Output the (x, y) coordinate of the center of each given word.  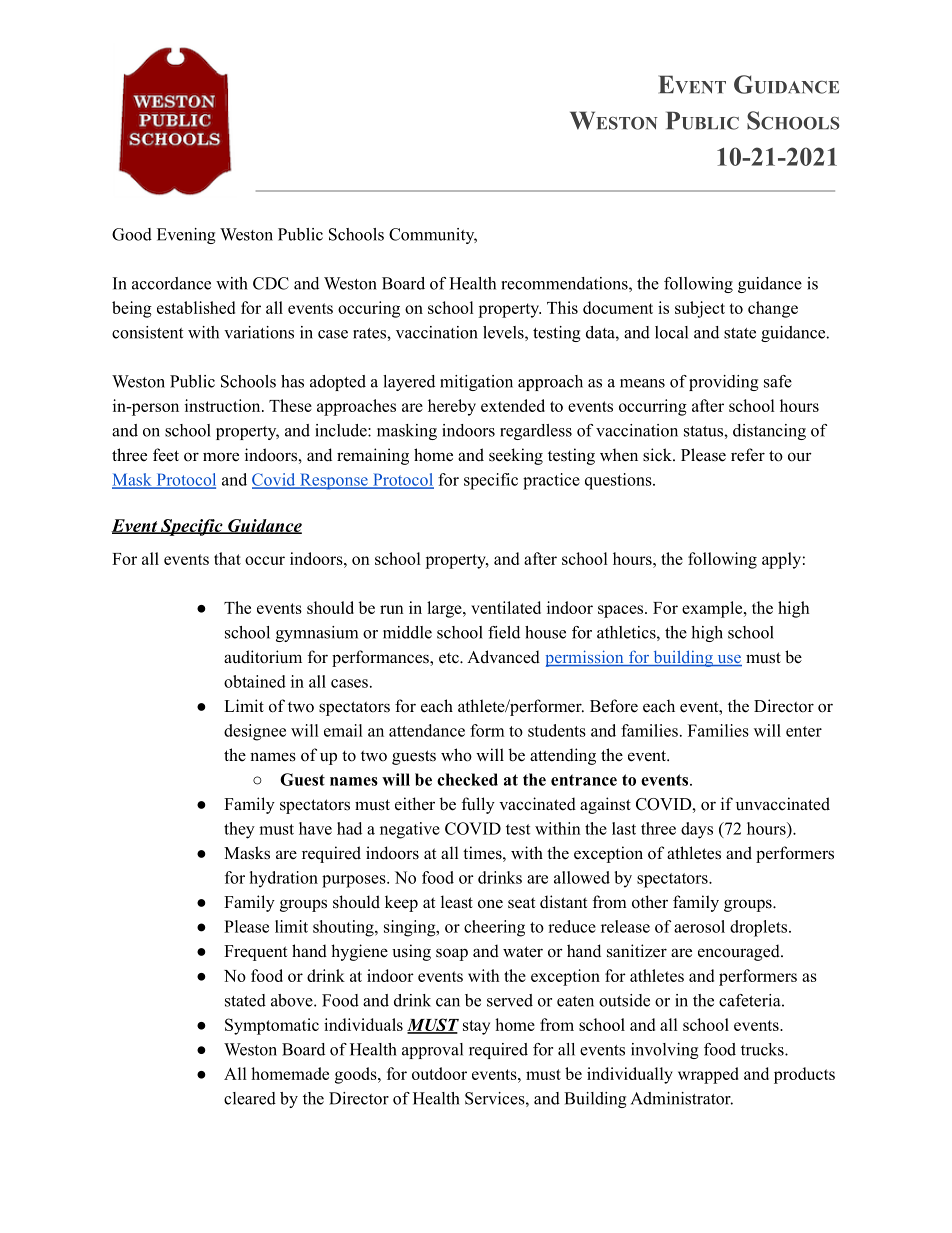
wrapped (708, 1075)
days (697, 830)
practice (551, 481)
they (239, 830)
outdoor (439, 1073)
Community (433, 236)
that (227, 558)
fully (478, 805)
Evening (186, 236)
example (713, 609)
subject (700, 309)
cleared (250, 1098)
